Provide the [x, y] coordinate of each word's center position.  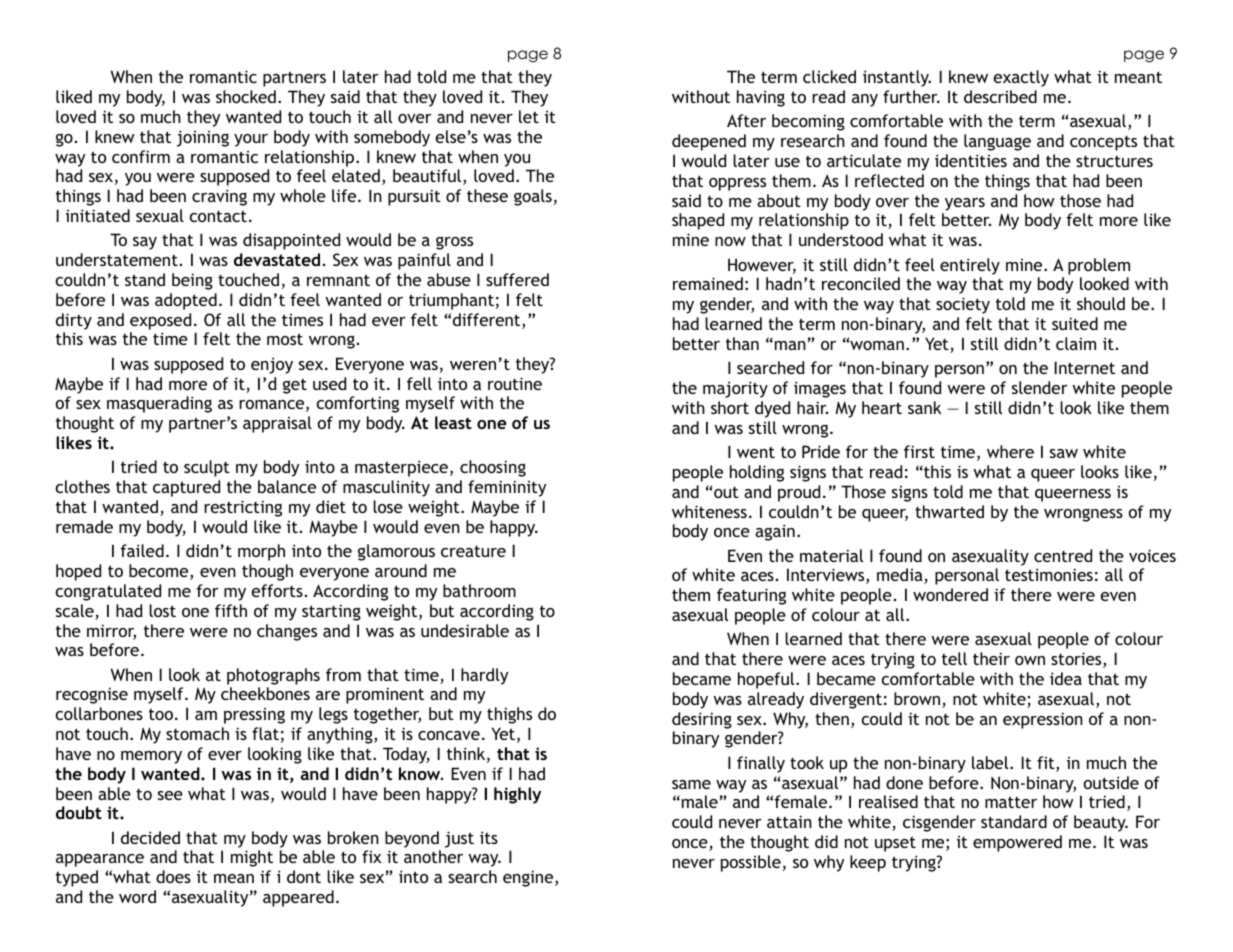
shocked [246, 96]
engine [529, 878]
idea [1066, 678]
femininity [507, 488]
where [1010, 451]
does [173, 876]
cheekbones [265, 693]
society [963, 305]
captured [186, 488]
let [529, 116]
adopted [186, 301]
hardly [484, 676]
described [1000, 96]
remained [708, 283]
